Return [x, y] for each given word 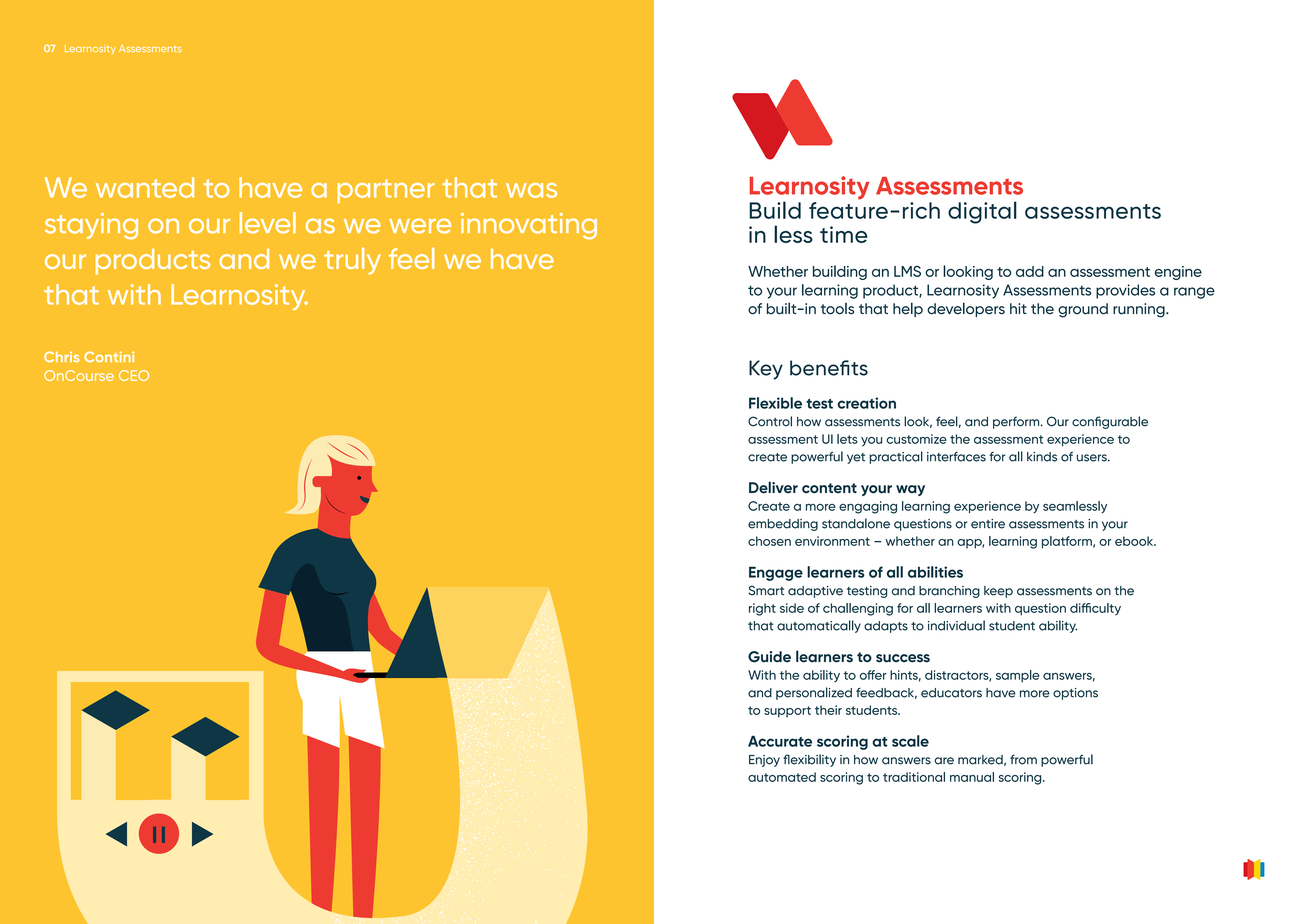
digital [982, 212]
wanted [145, 187]
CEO [134, 375]
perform [1017, 422]
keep [998, 592]
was [531, 190]
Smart [766, 590]
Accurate [780, 741]
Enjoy [764, 761]
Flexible [775, 403]
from [1023, 759]
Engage [776, 573]
